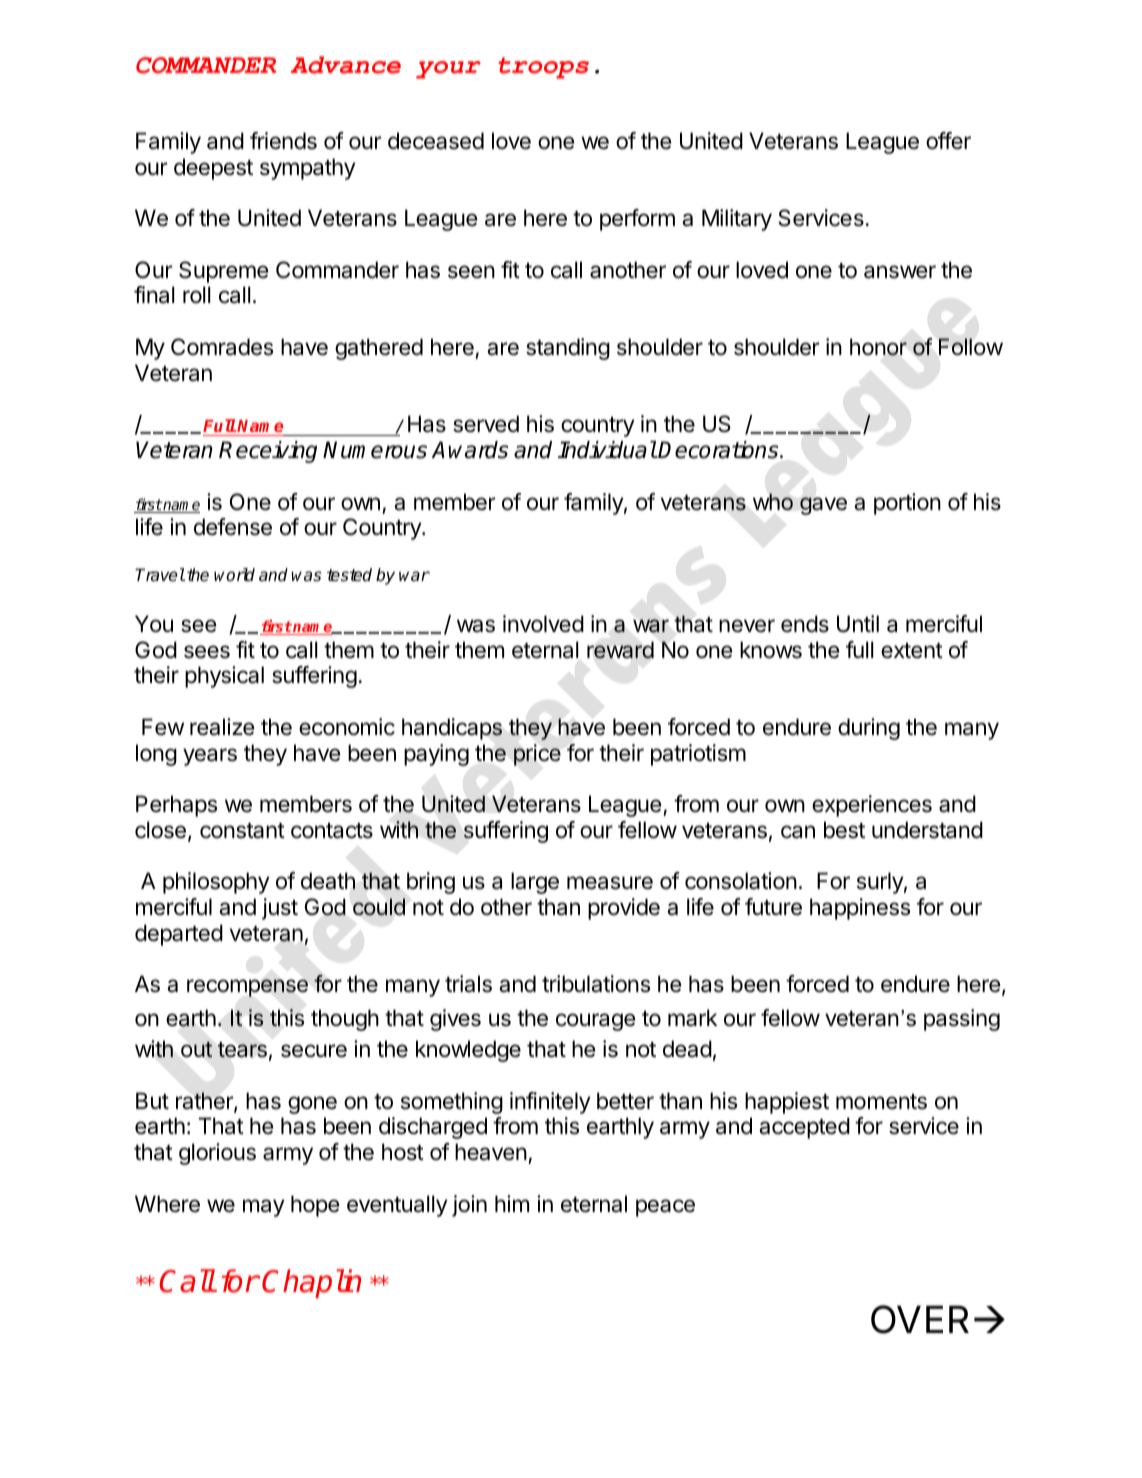 The height and width of the screenshot is (1478, 1142). Describe the element at coordinates (247, 988) in the screenshot. I see `recompense` at that location.
